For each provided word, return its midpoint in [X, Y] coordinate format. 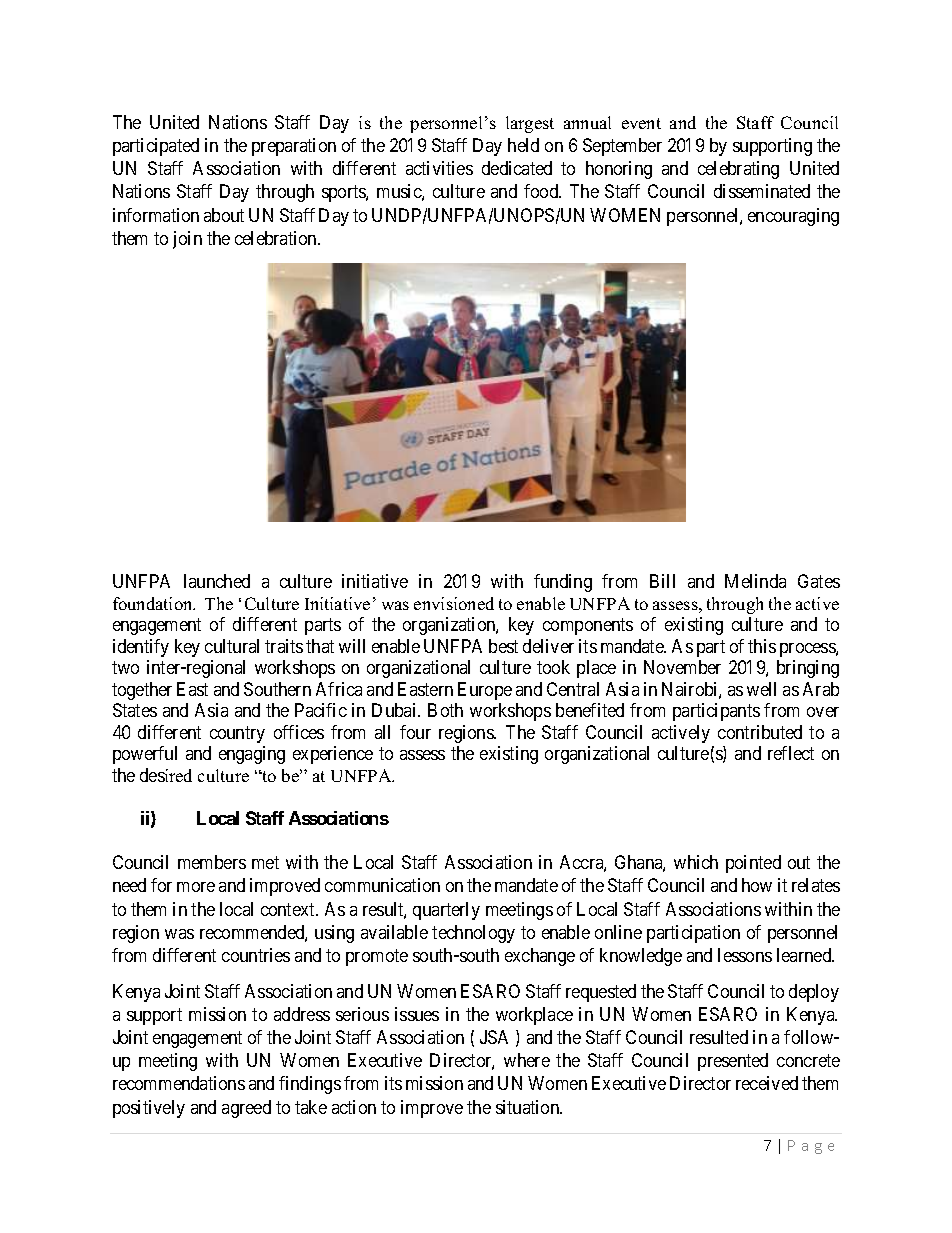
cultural [232, 646]
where [527, 1060]
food [542, 191]
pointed [753, 864]
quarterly [446, 911]
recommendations [179, 1083]
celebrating [738, 170]
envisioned [454, 603]
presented [733, 1062]
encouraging [793, 217]
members [212, 862]
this [762, 646]
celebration [277, 238]
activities [439, 168]
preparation [294, 147]
